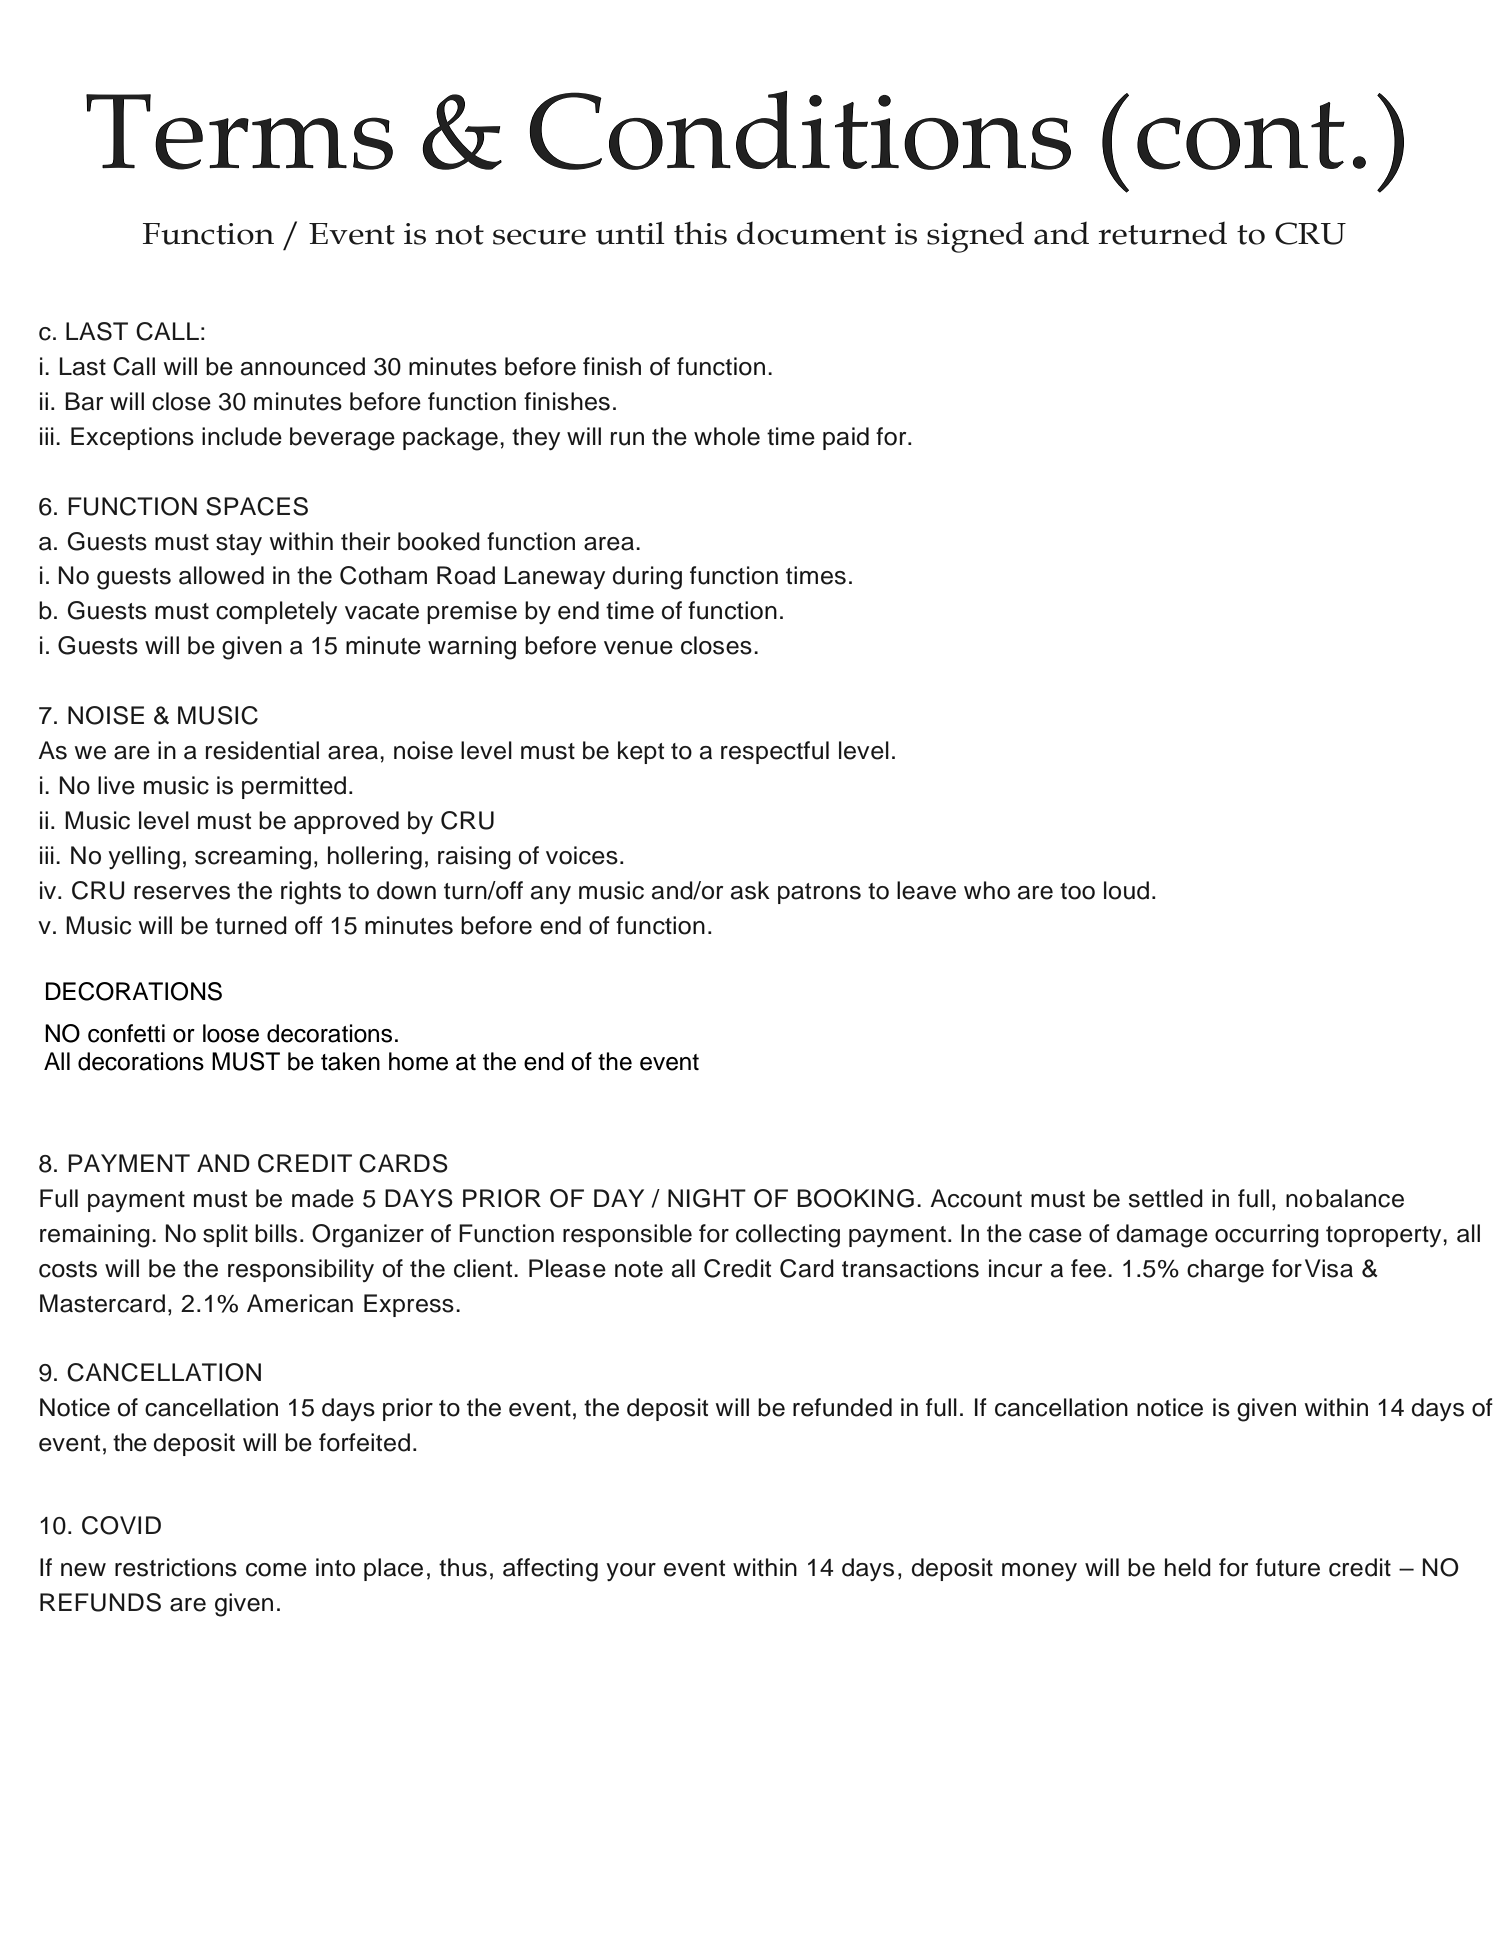 This screenshot has height=1939, width=1498. I want to click on your, so click(631, 1572).
